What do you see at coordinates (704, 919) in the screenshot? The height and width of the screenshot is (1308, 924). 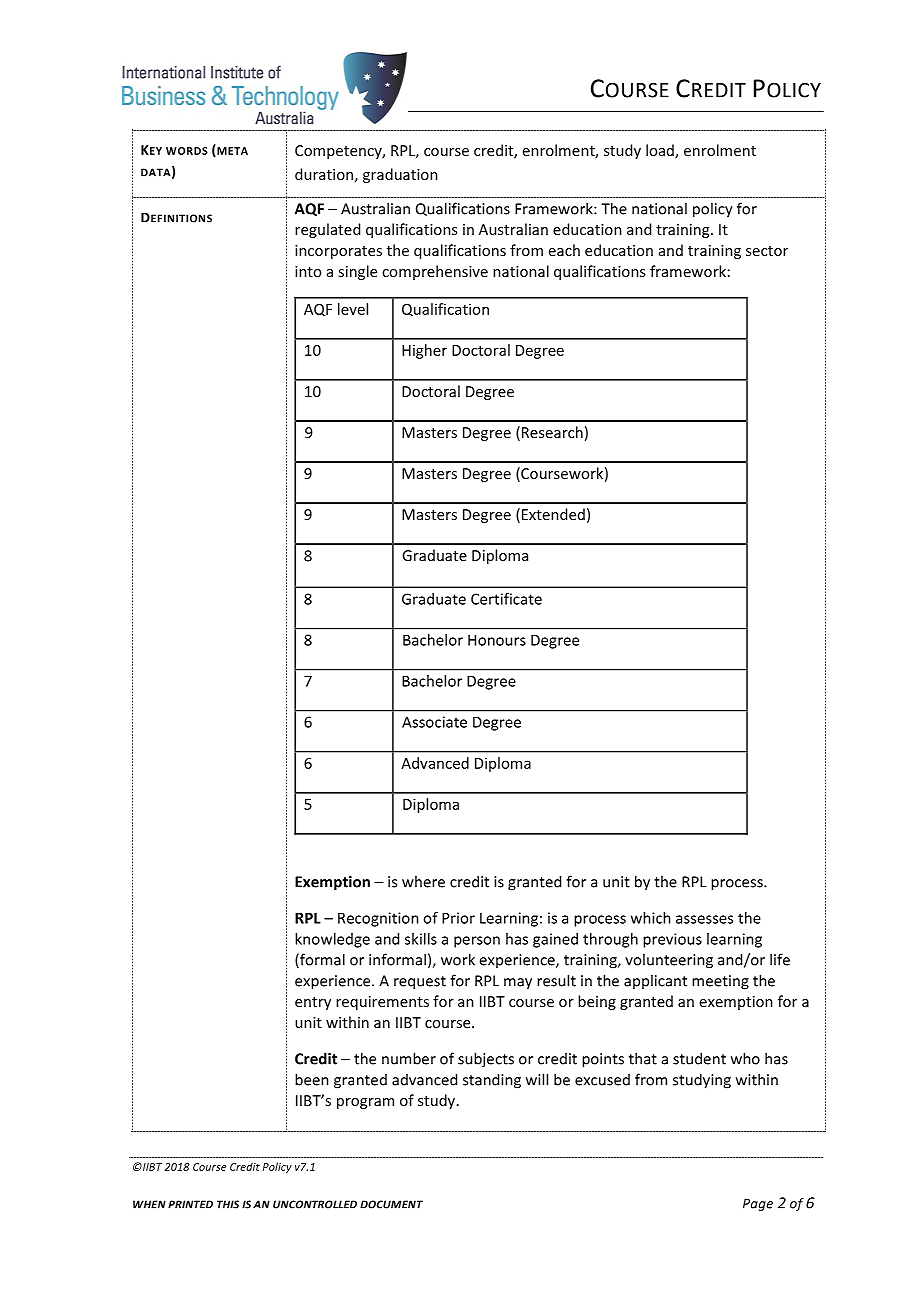 I see `assesses` at bounding box center [704, 919].
